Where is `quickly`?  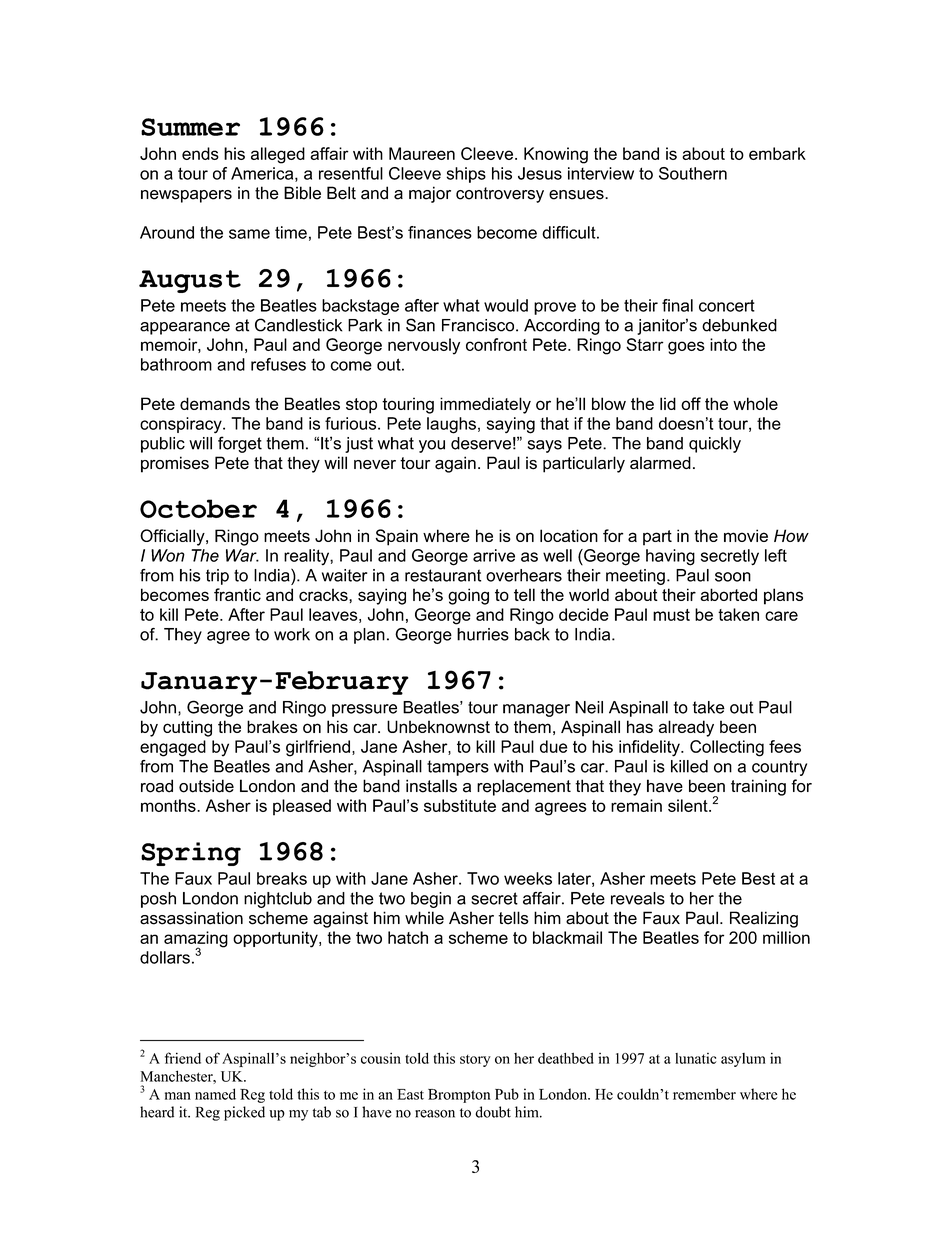 quickly is located at coordinates (715, 445).
